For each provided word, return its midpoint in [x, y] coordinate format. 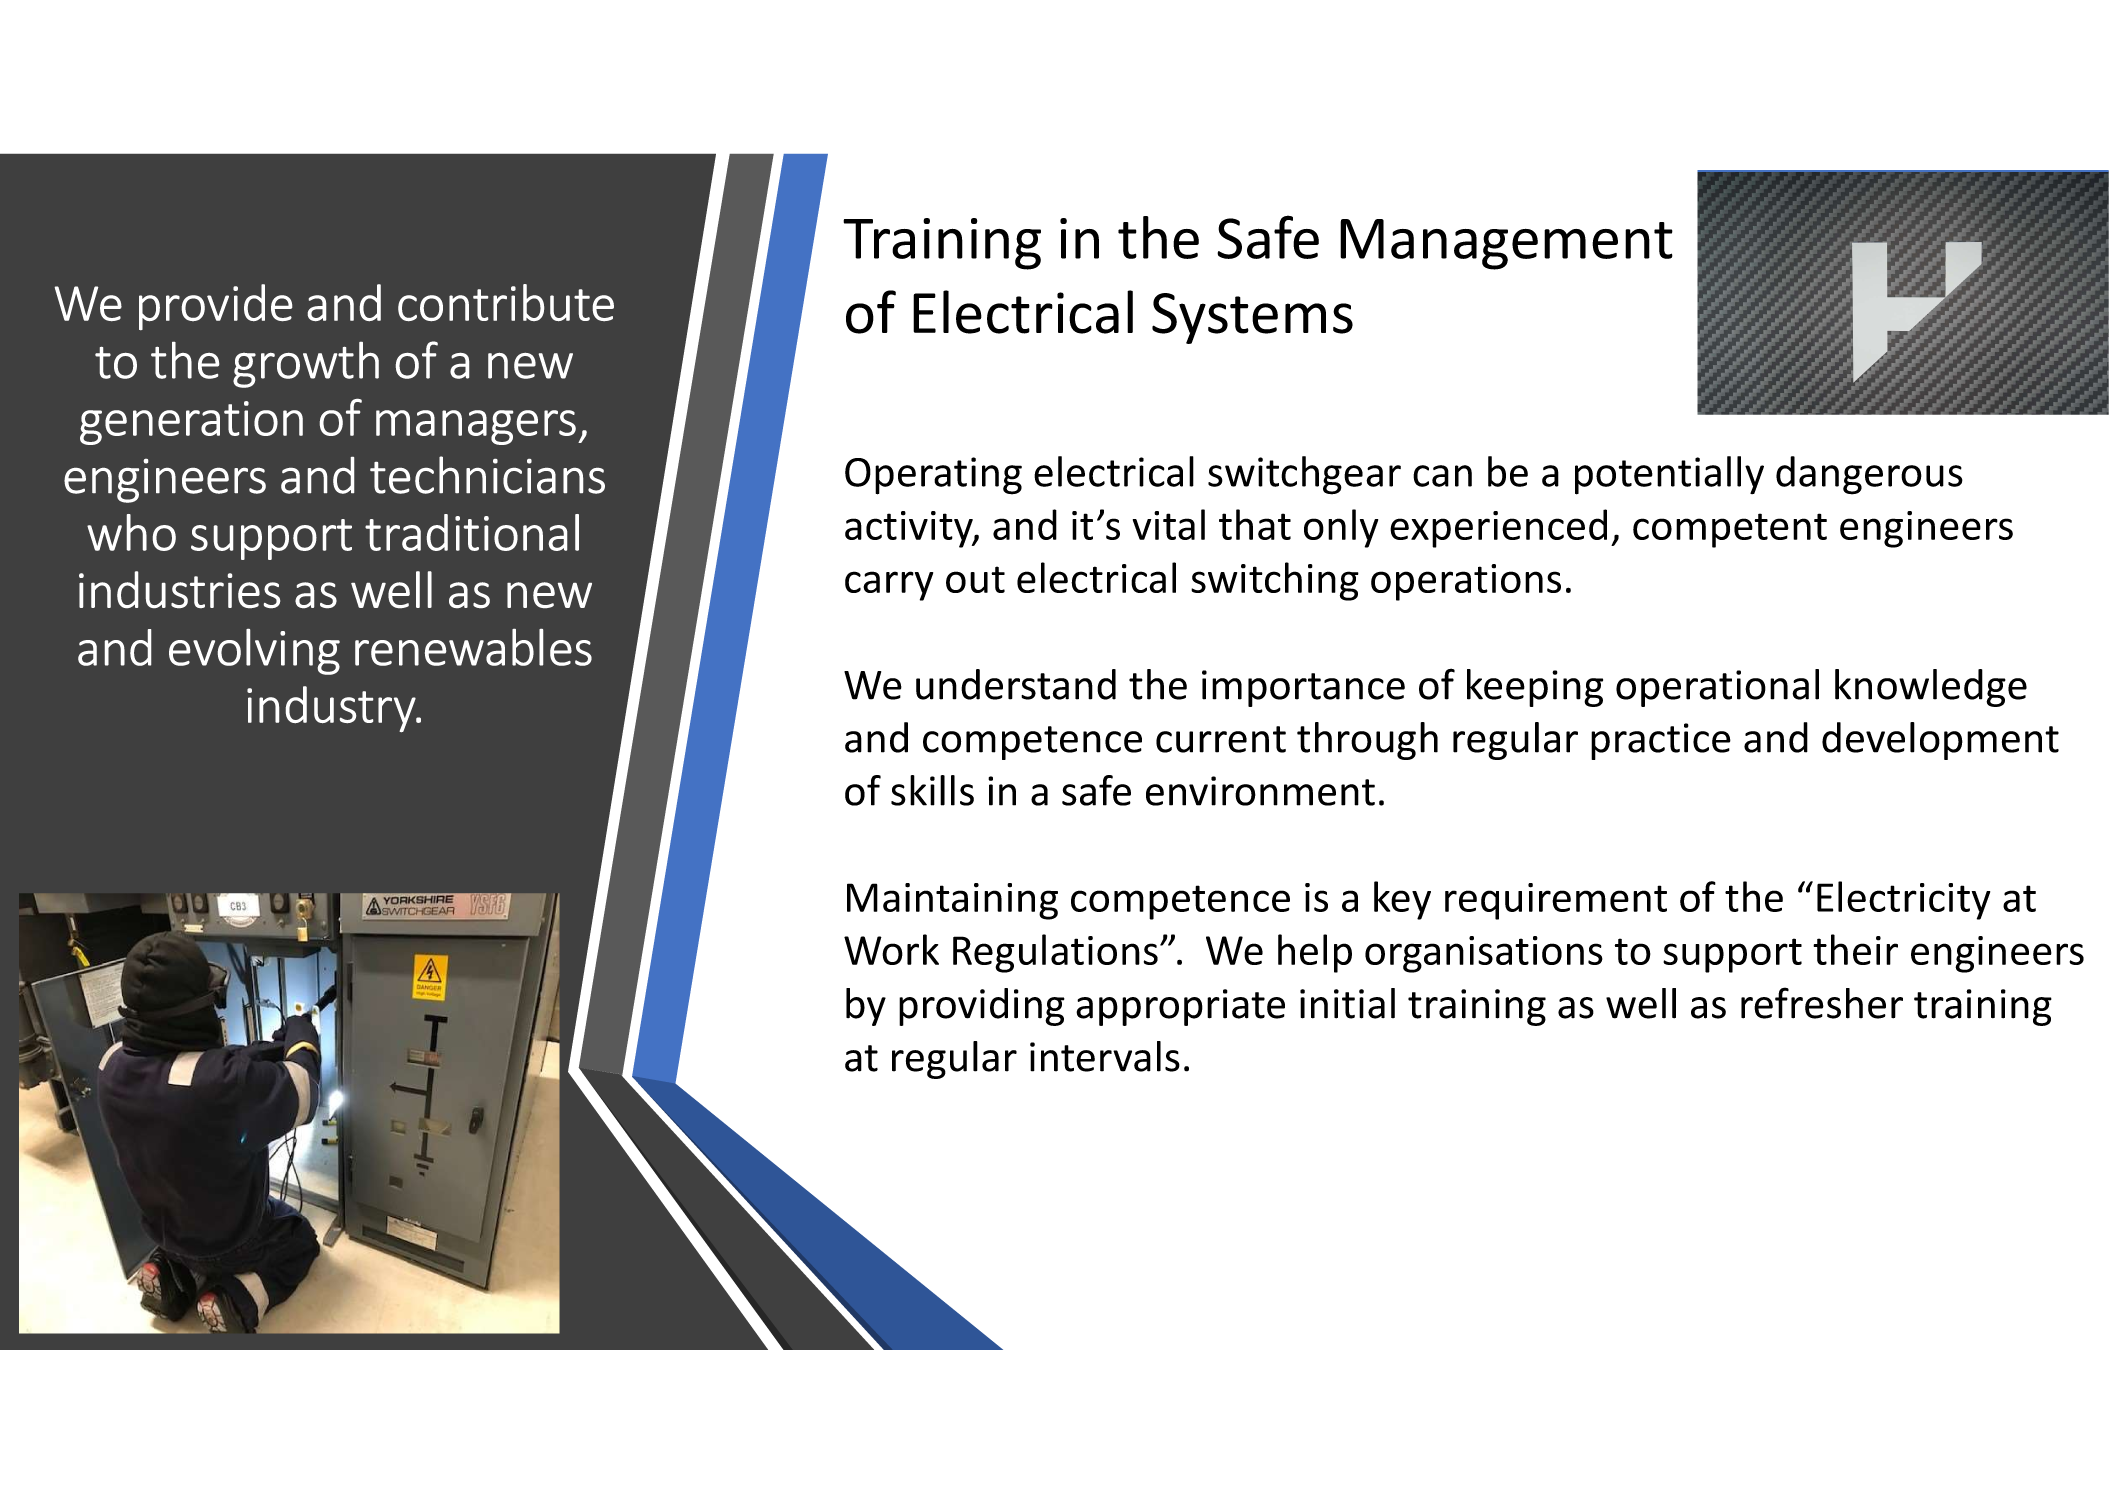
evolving [254, 652]
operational [1717, 688]
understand [1016, 684]
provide [215, 307]
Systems [1252, 318]
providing [982, 1007]
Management [1506, 244]
